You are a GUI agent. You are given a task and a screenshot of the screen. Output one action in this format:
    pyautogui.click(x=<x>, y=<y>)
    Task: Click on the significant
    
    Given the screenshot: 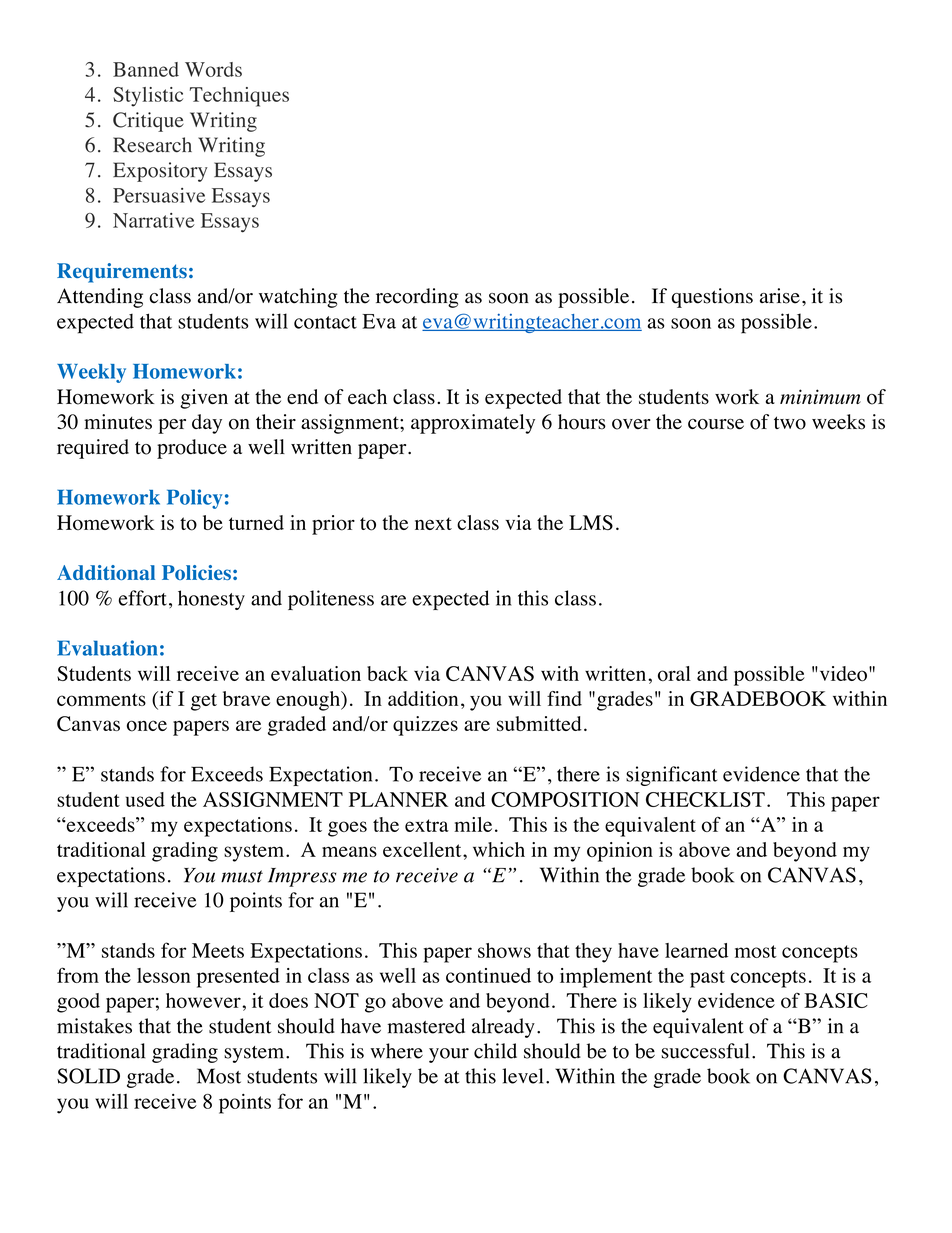 What is the action you would take?
    pyautogui.click(x=671, y=776)
